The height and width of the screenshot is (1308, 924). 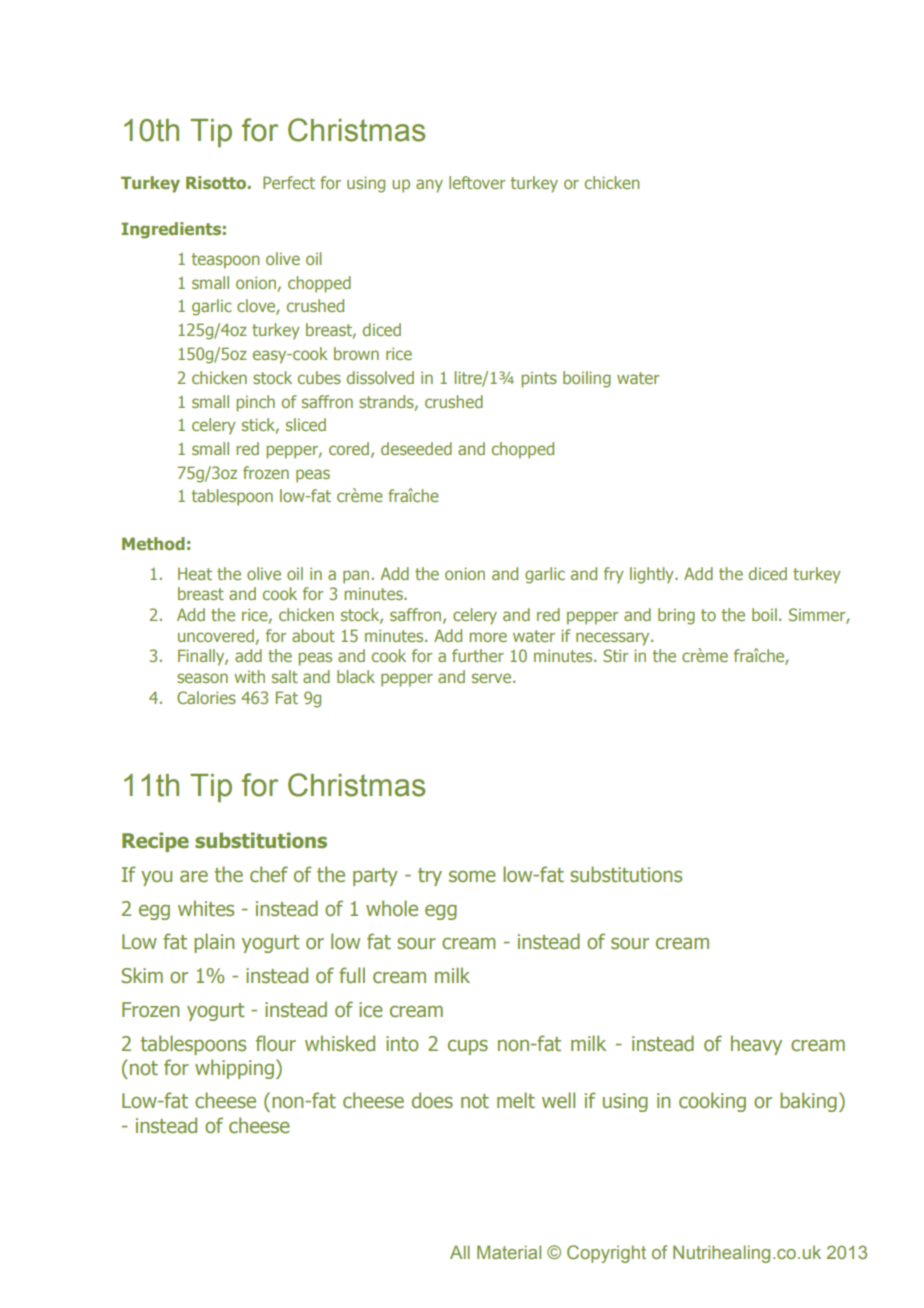 I want to click on pints, so click(x=539, y=380).
